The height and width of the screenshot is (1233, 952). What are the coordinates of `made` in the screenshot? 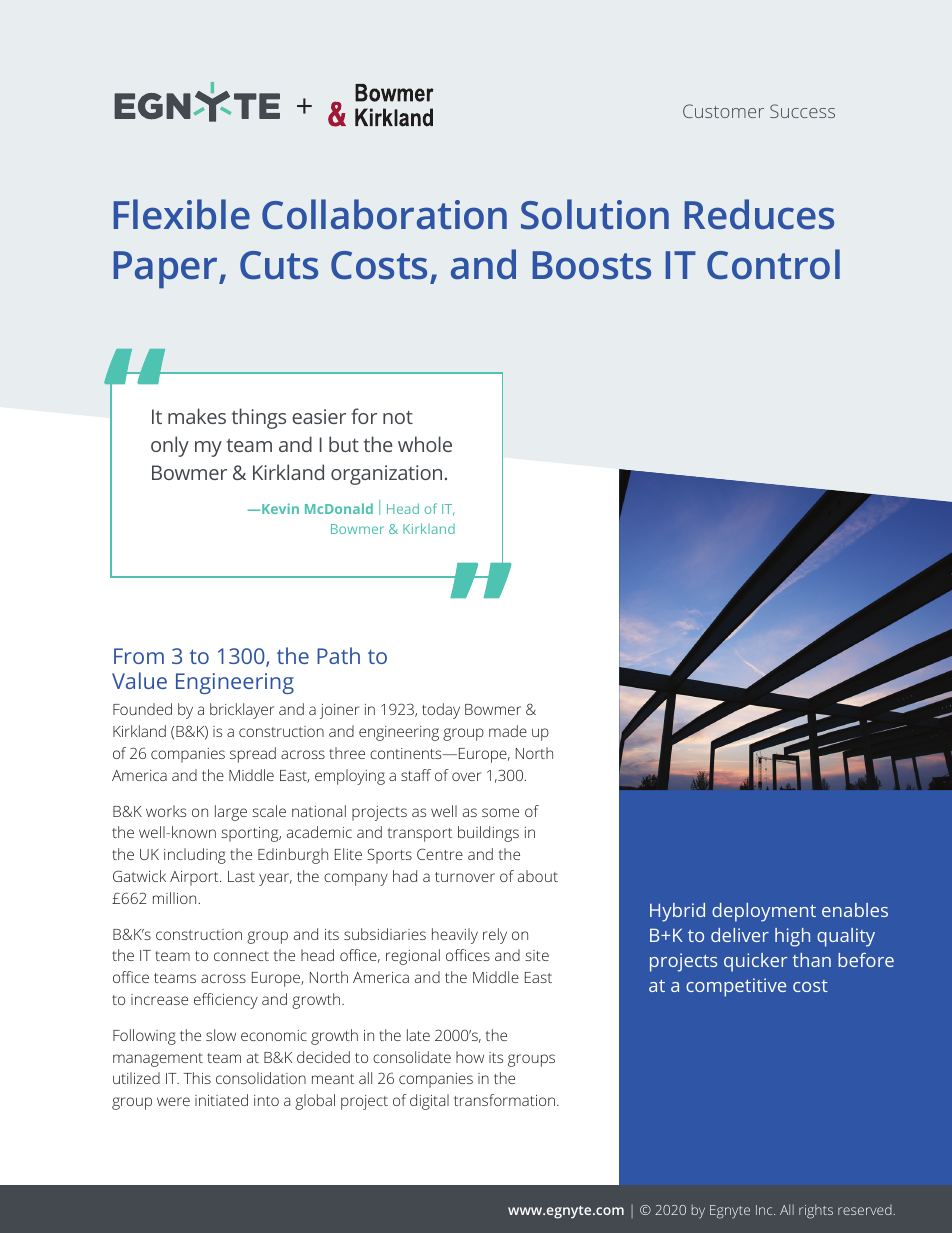 It's located at (508, 731).
